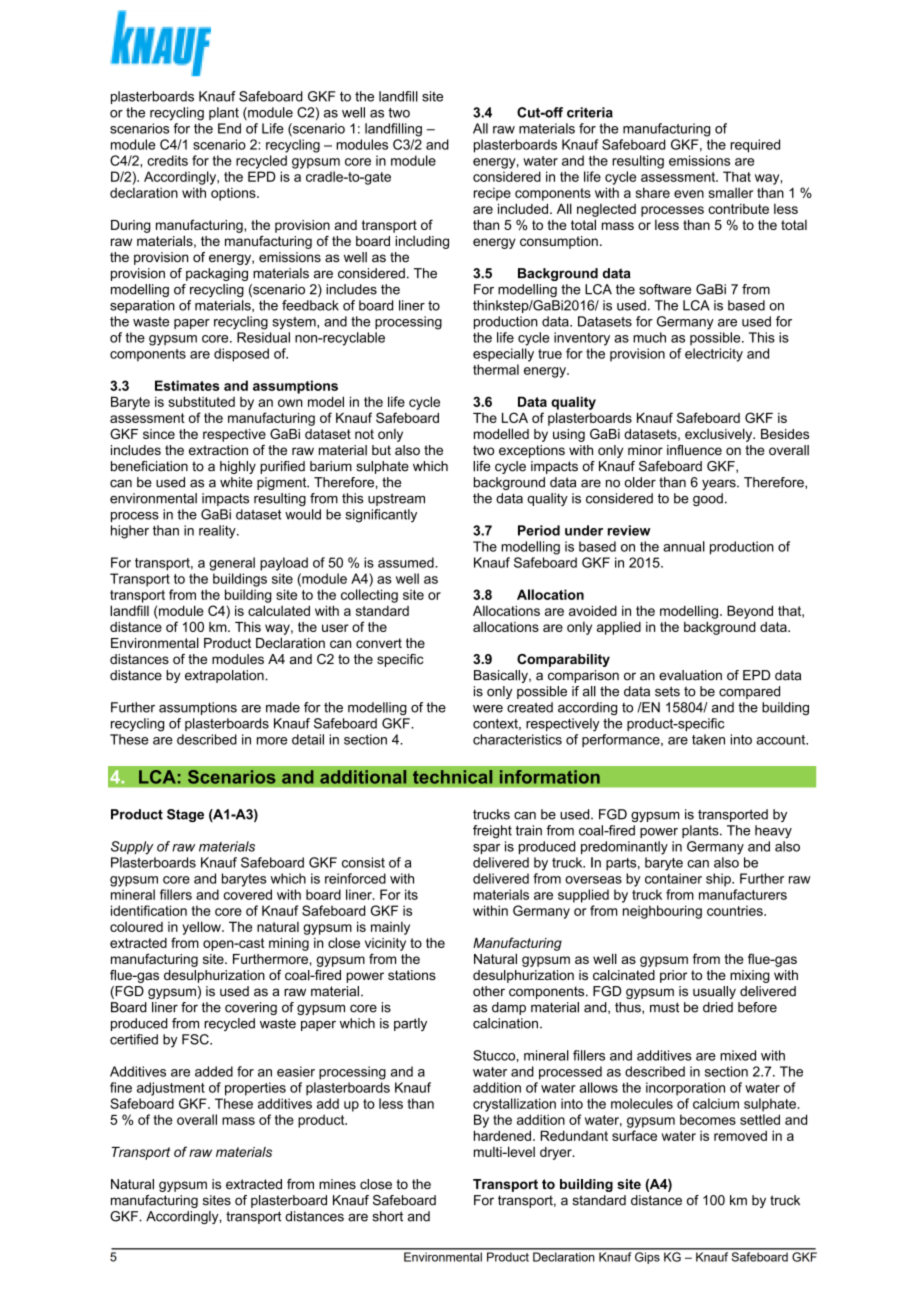 The image size is (924, 1308). I want to click on extrapolation, so click(225, 676).
